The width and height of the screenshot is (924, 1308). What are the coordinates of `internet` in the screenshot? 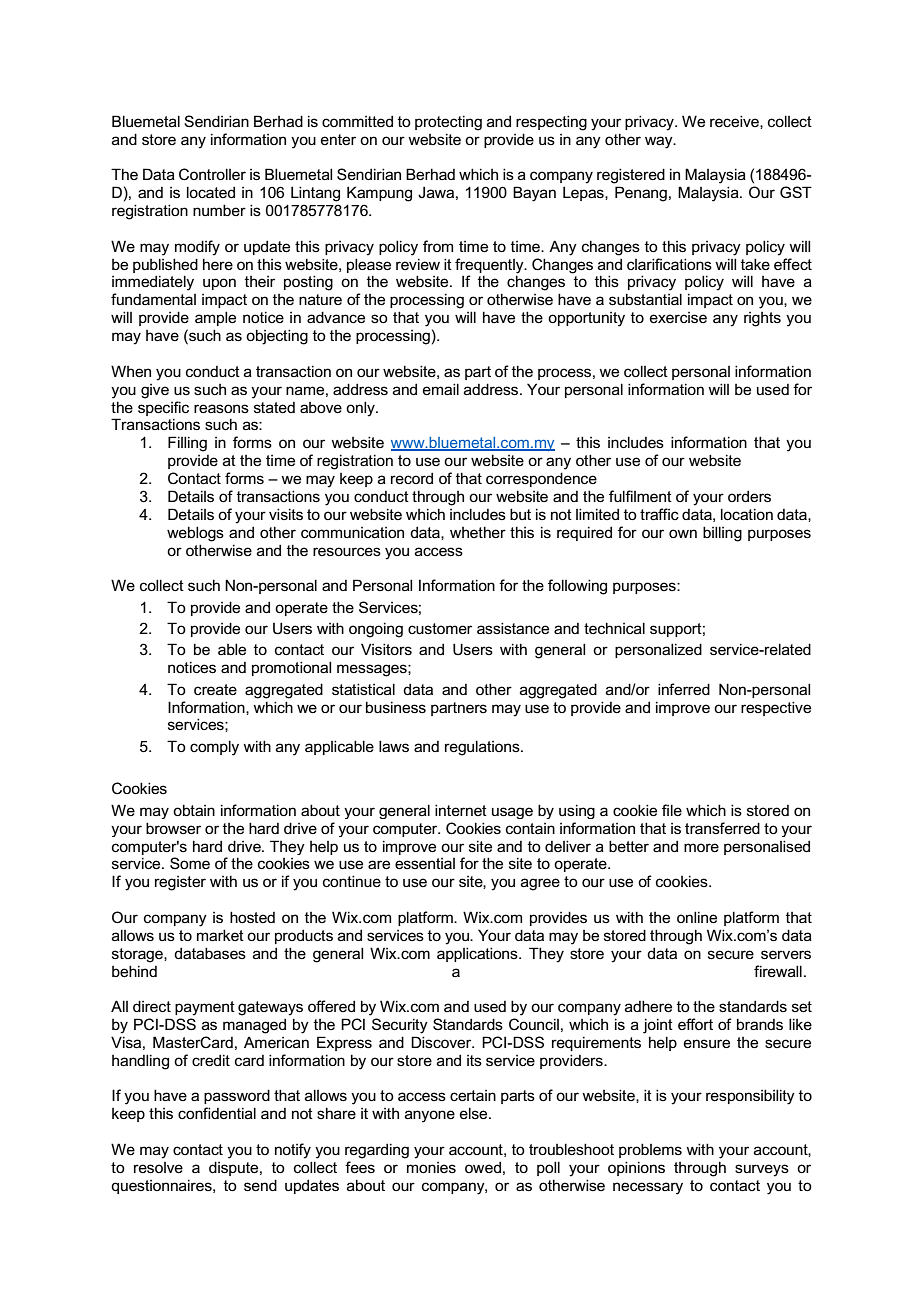 It's located at (461, 810).
